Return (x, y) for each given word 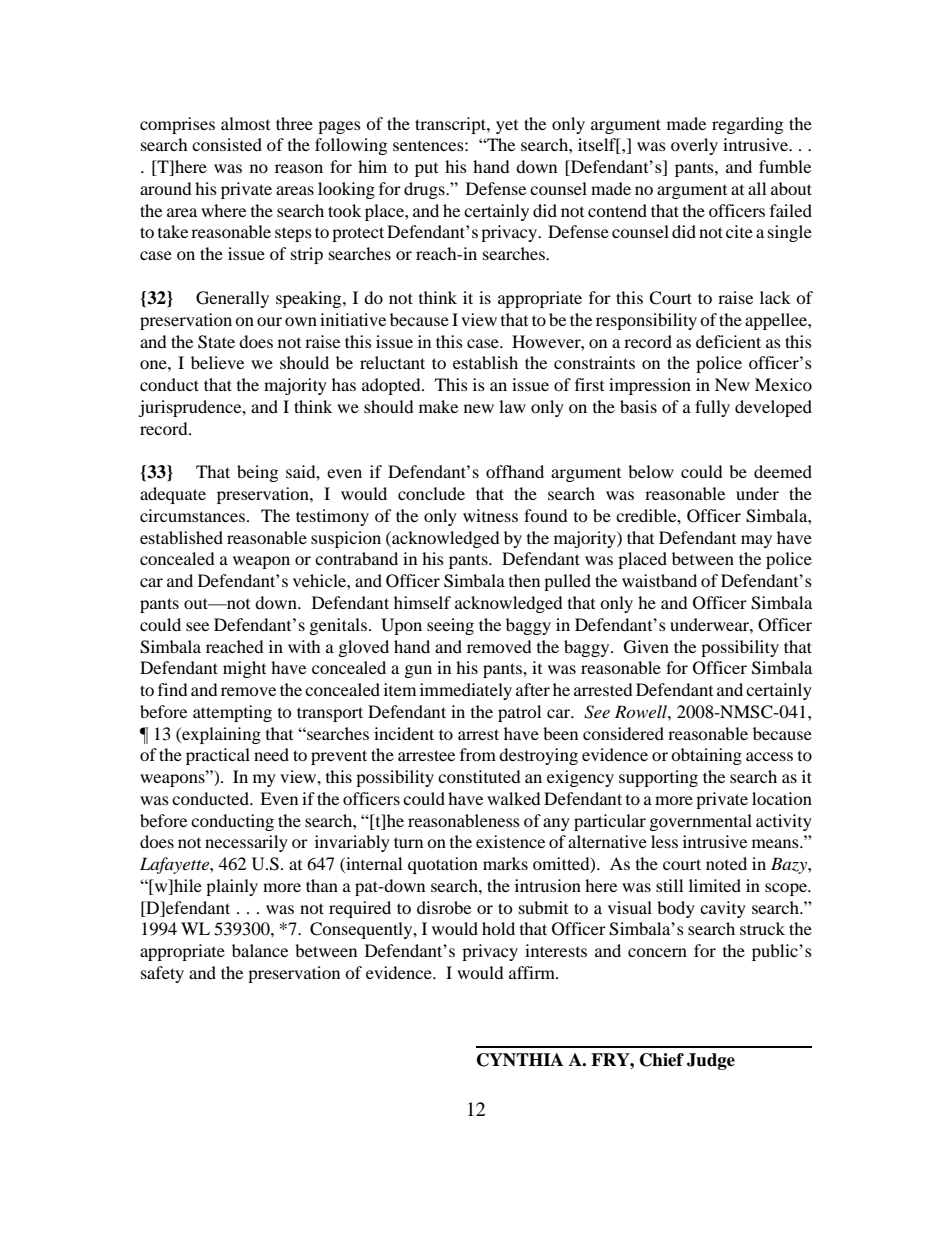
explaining (220, 735)
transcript (451, 125)
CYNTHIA (520, 1060)
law (512, 406)
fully (712, 408)
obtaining (706, 756)
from (478, 754)
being (257, 473)
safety (162, 974)
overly (694, 146)
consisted (227, 144)
